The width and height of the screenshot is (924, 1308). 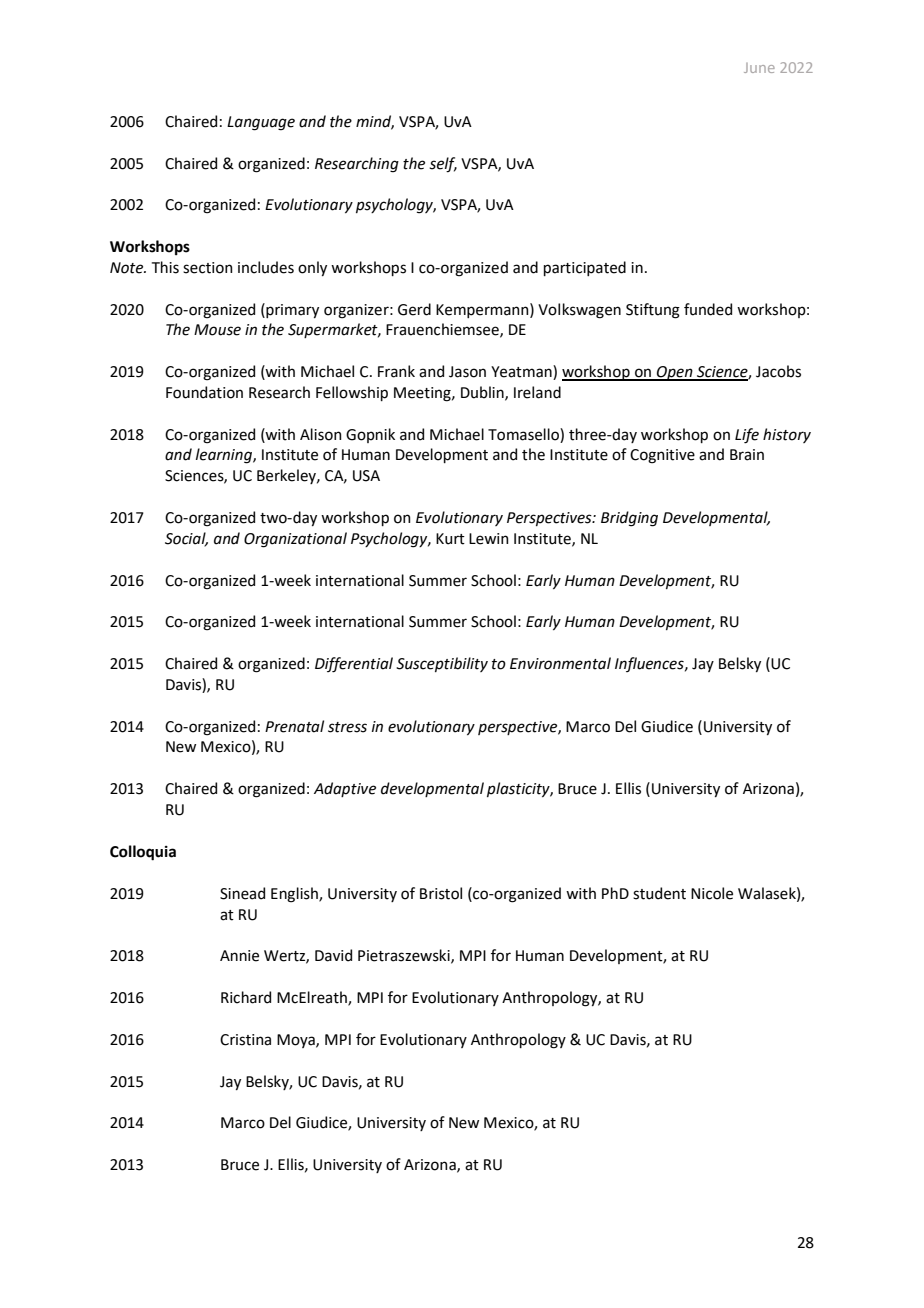 I want to click on Foundation, so click(x=204, y=392).
